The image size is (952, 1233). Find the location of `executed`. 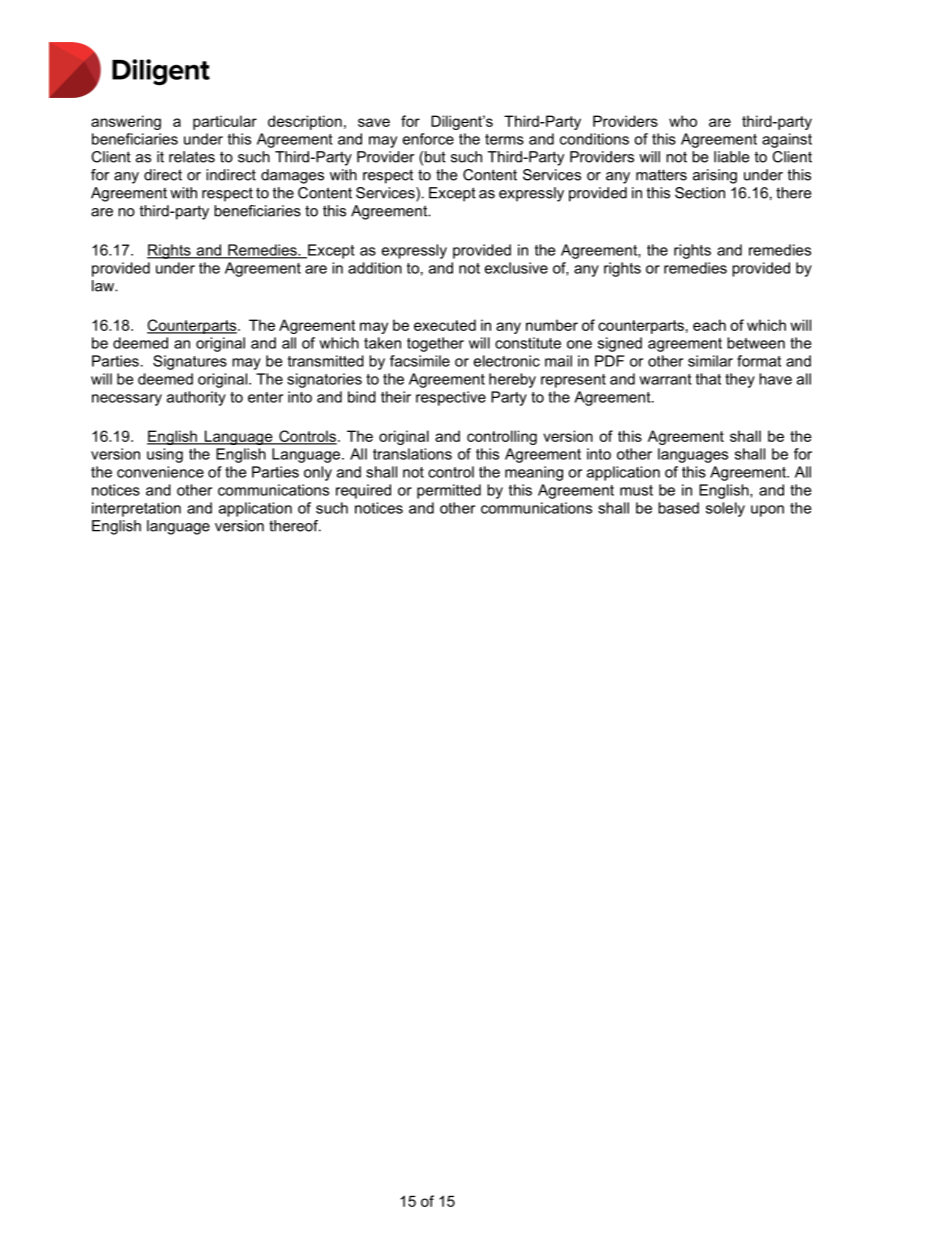

executed is located at coordinates (445, 325).
